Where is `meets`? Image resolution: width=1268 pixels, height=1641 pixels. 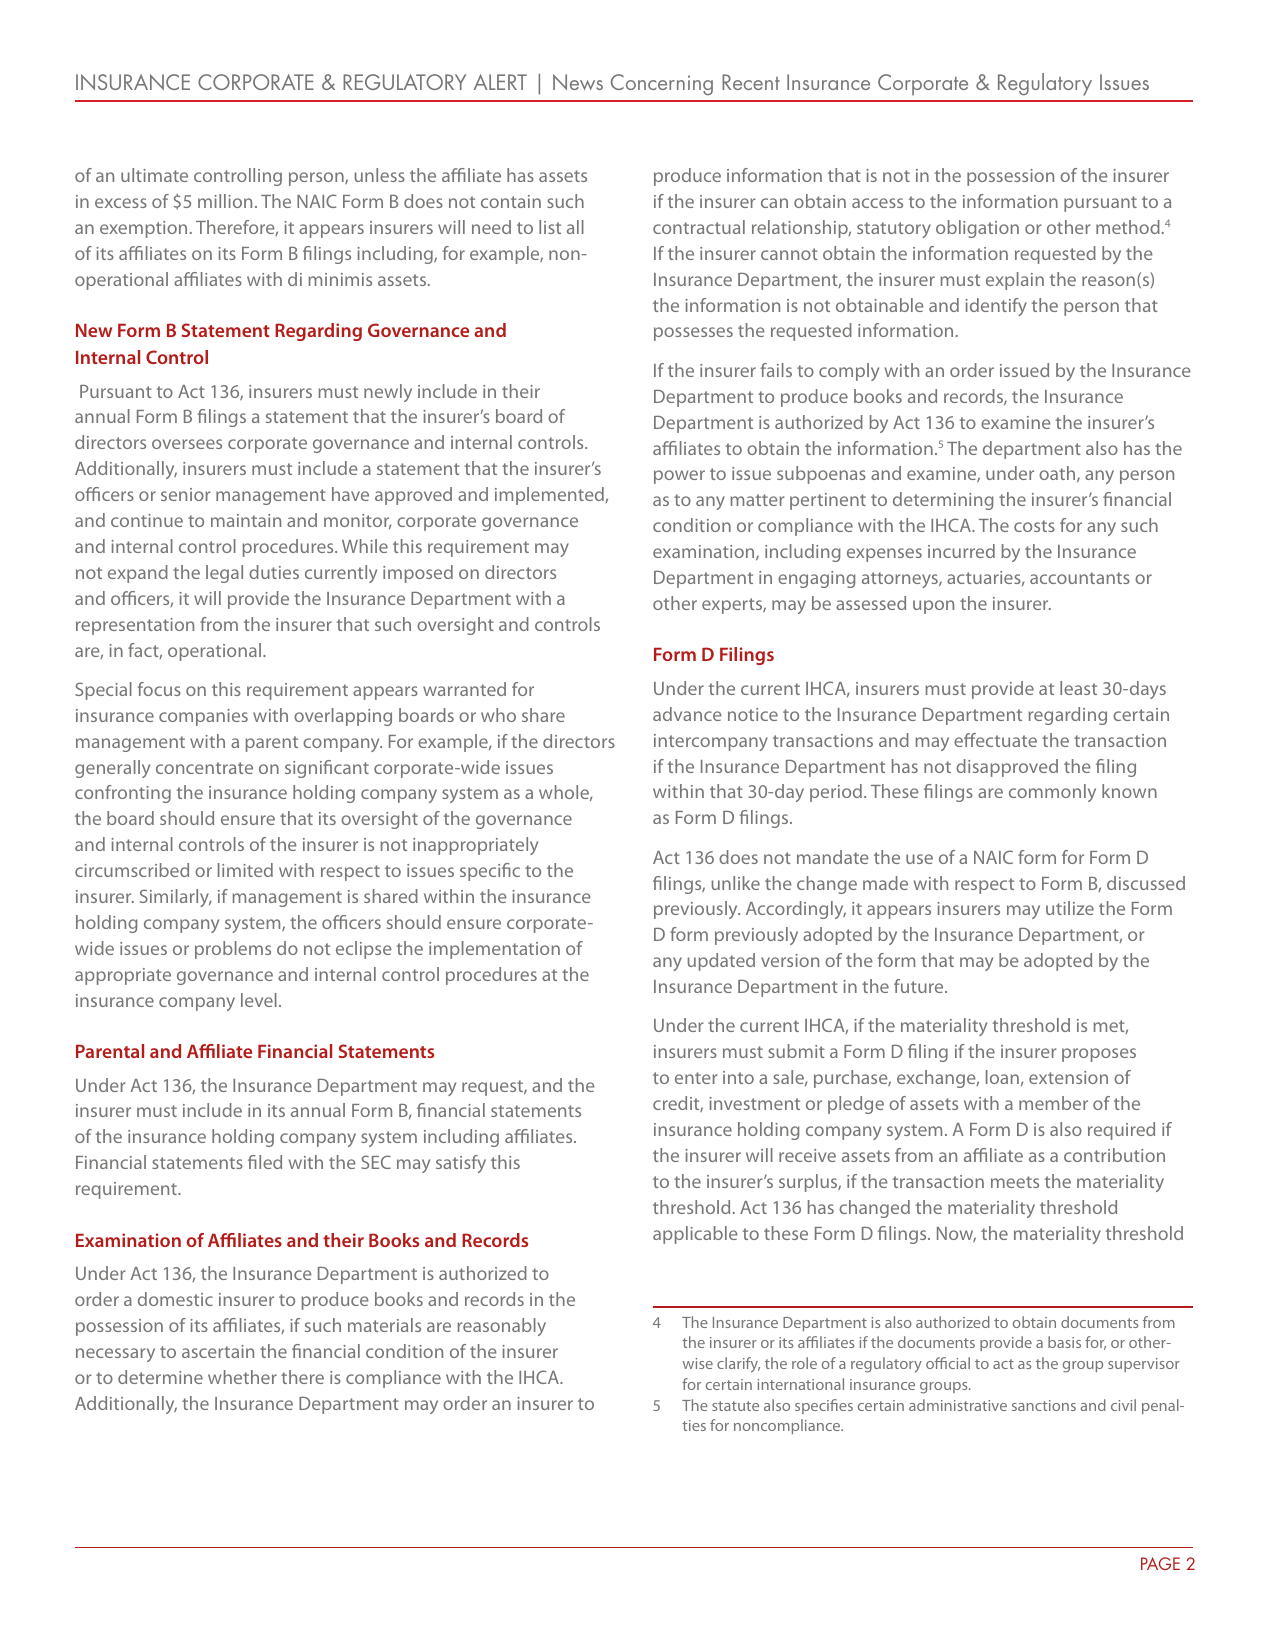 meets is located at coordinates (1015, 1182).
